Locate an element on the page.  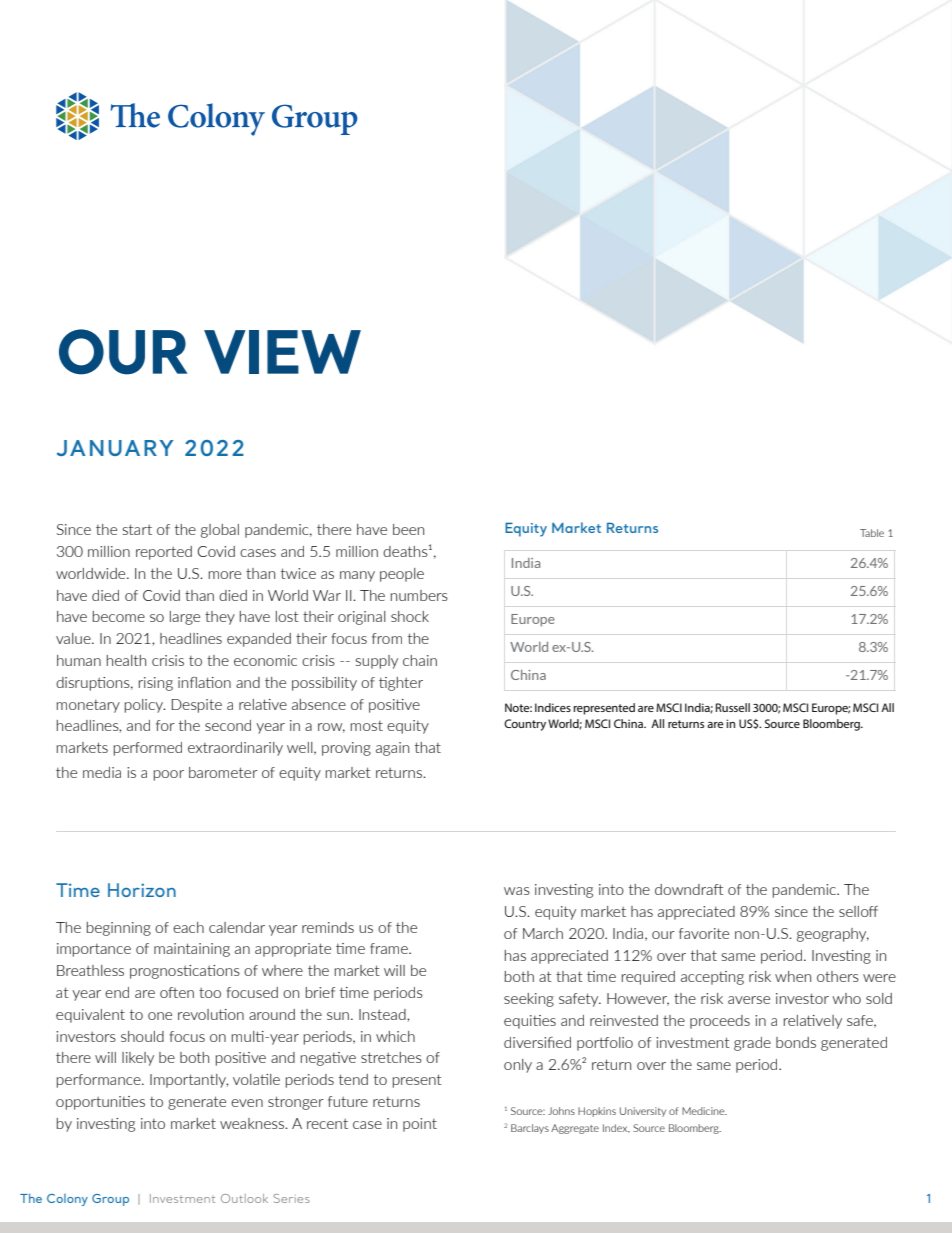
VIEW is located at coordinates (282, 352).
